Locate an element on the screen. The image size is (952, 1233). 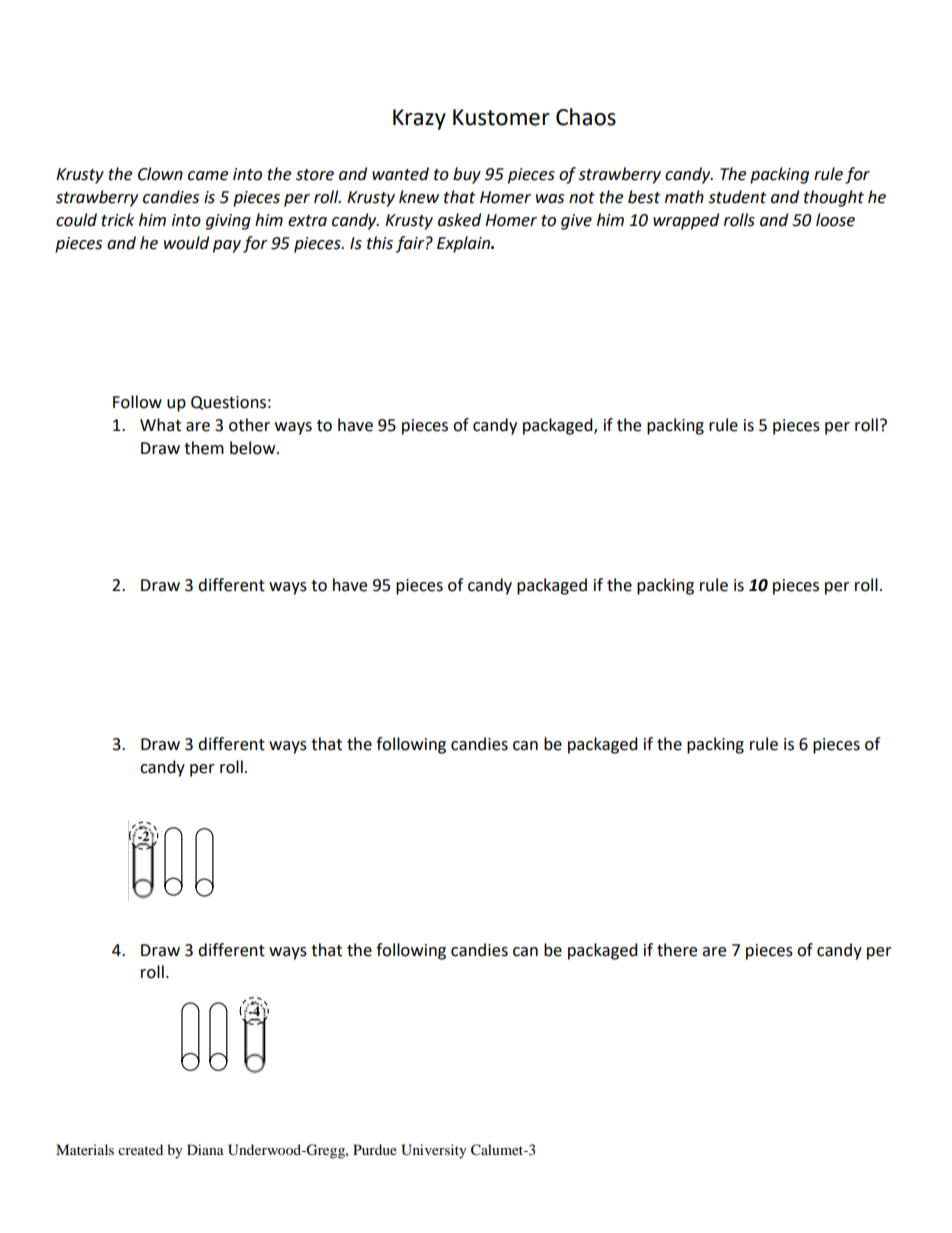
wrapped is located at coordinates (686, 221).
